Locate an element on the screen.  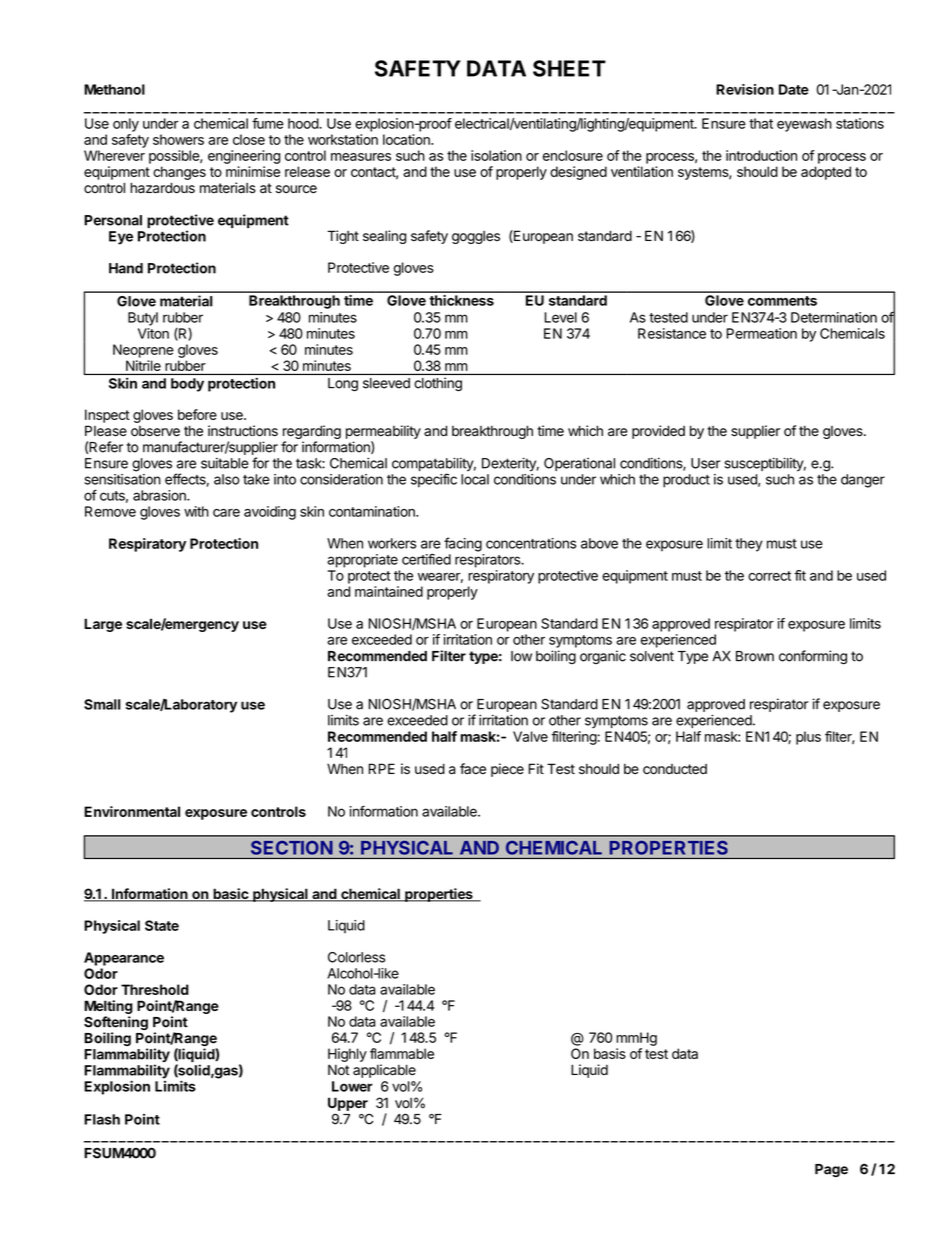
User is located at coordinates (705, 463).
